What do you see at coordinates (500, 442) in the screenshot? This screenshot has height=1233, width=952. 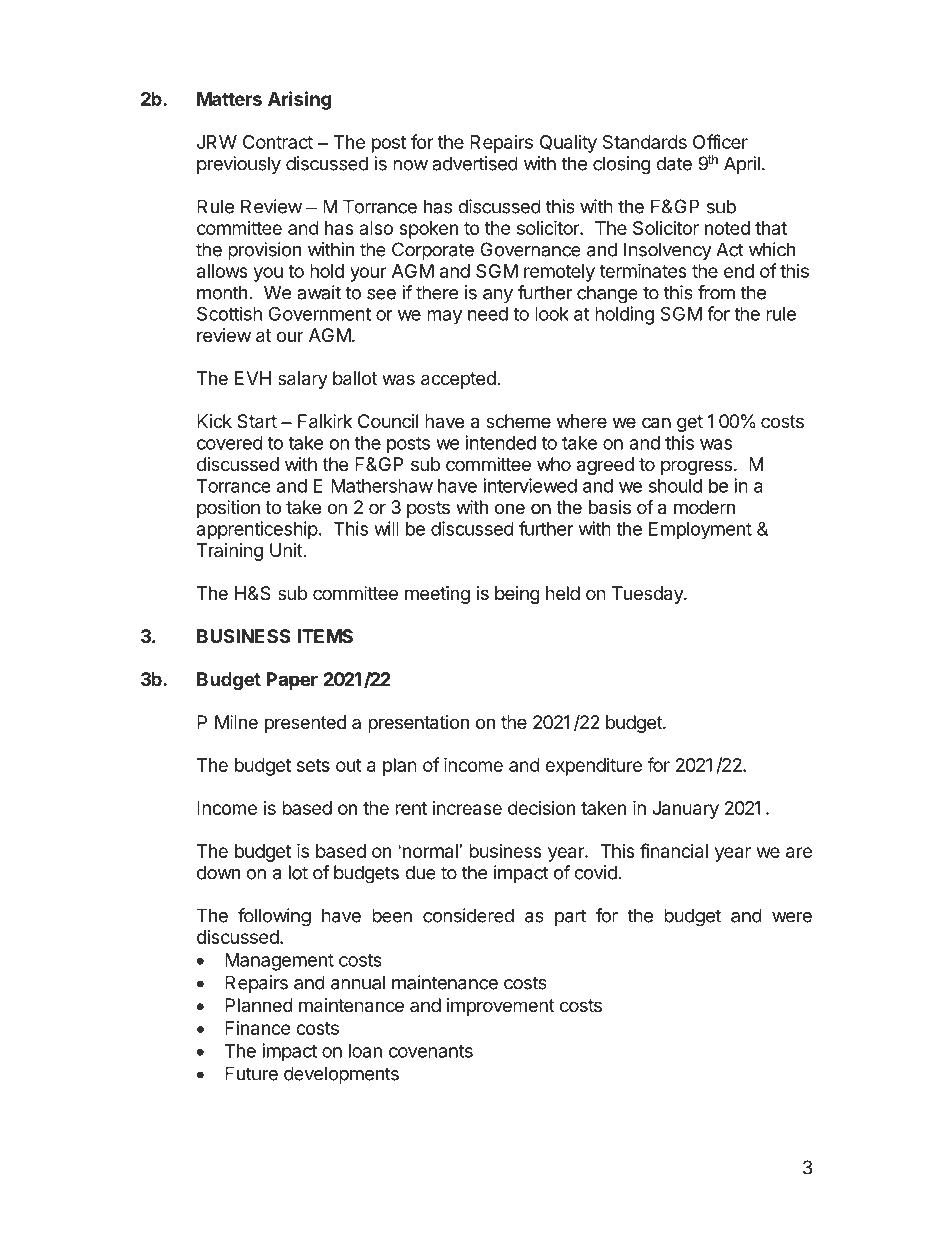 I see `intended` at bounding box center [500, 442].
